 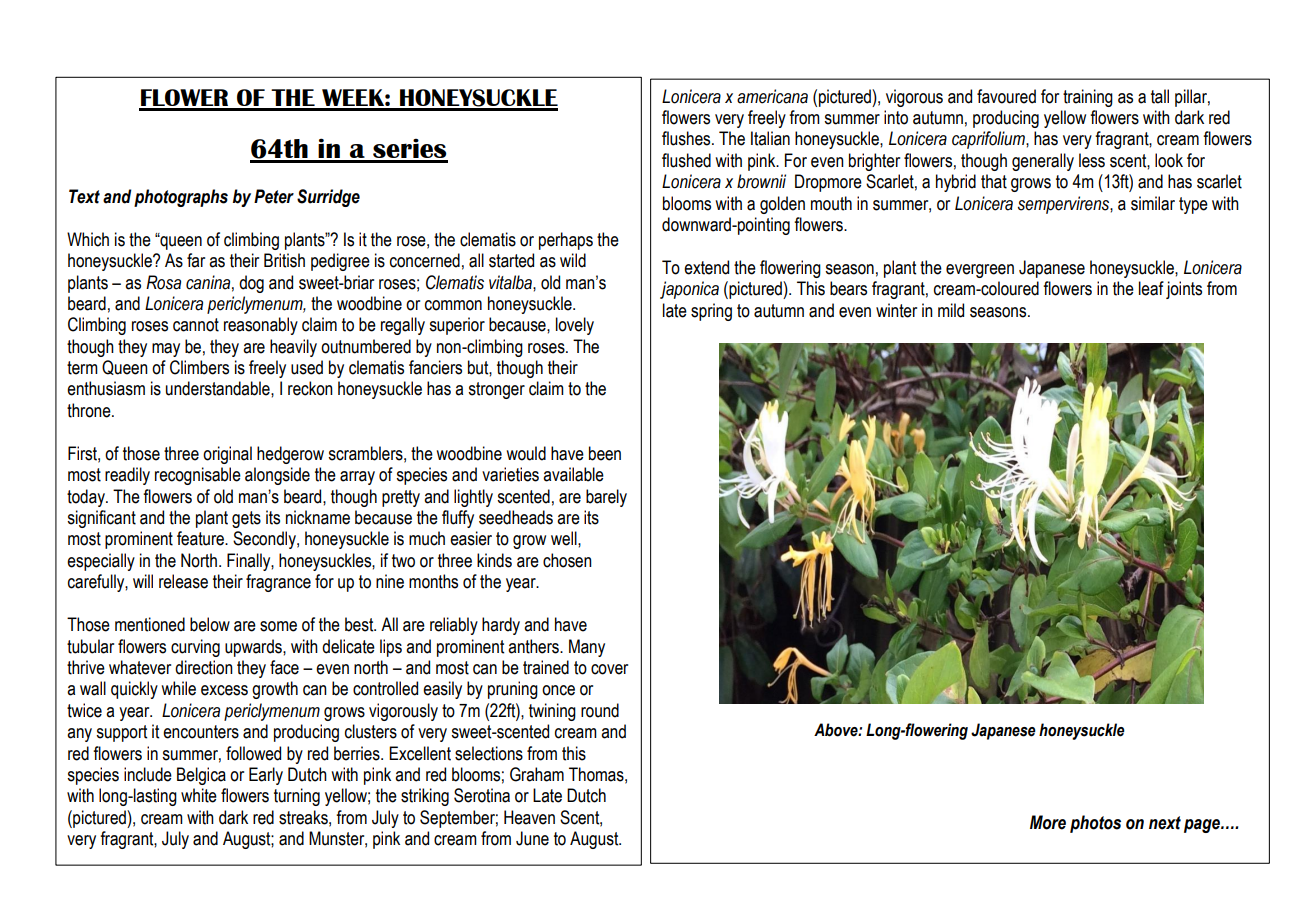 What do you see at coordinates (496, 390) in the page?
I see `stronger` at bounding box center [496, 390].
